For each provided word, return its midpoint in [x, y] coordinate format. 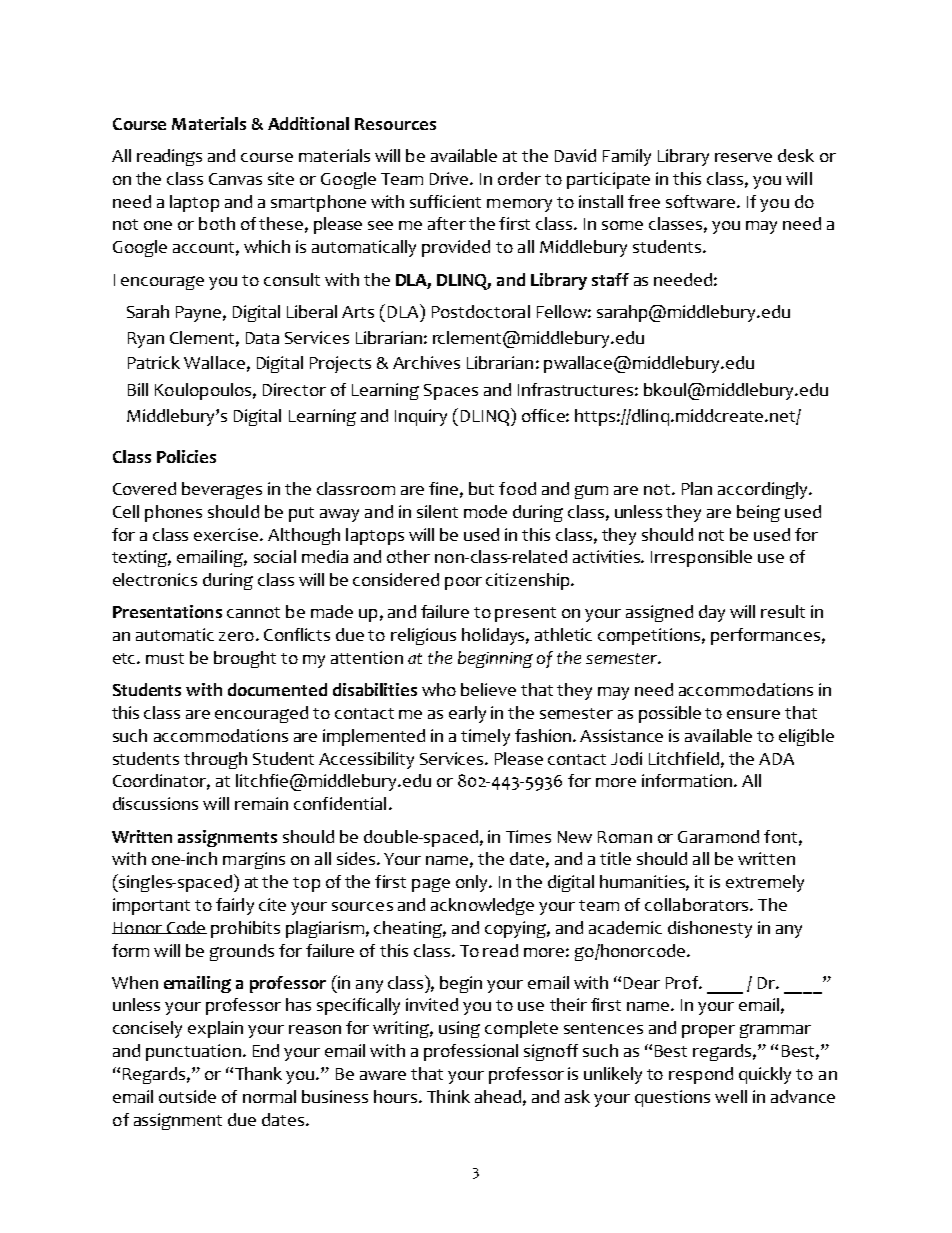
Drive [450, 178]
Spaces [451, 392]
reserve [743, 157]
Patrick [154, 362]
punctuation [193, 1052]
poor [463, 583]
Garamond [718, 836]
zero [236, 636]
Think [448, 1096]
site [281, 178]
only [473, 883]
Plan [697, 488]
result [783, 611]
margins [254, 860]
